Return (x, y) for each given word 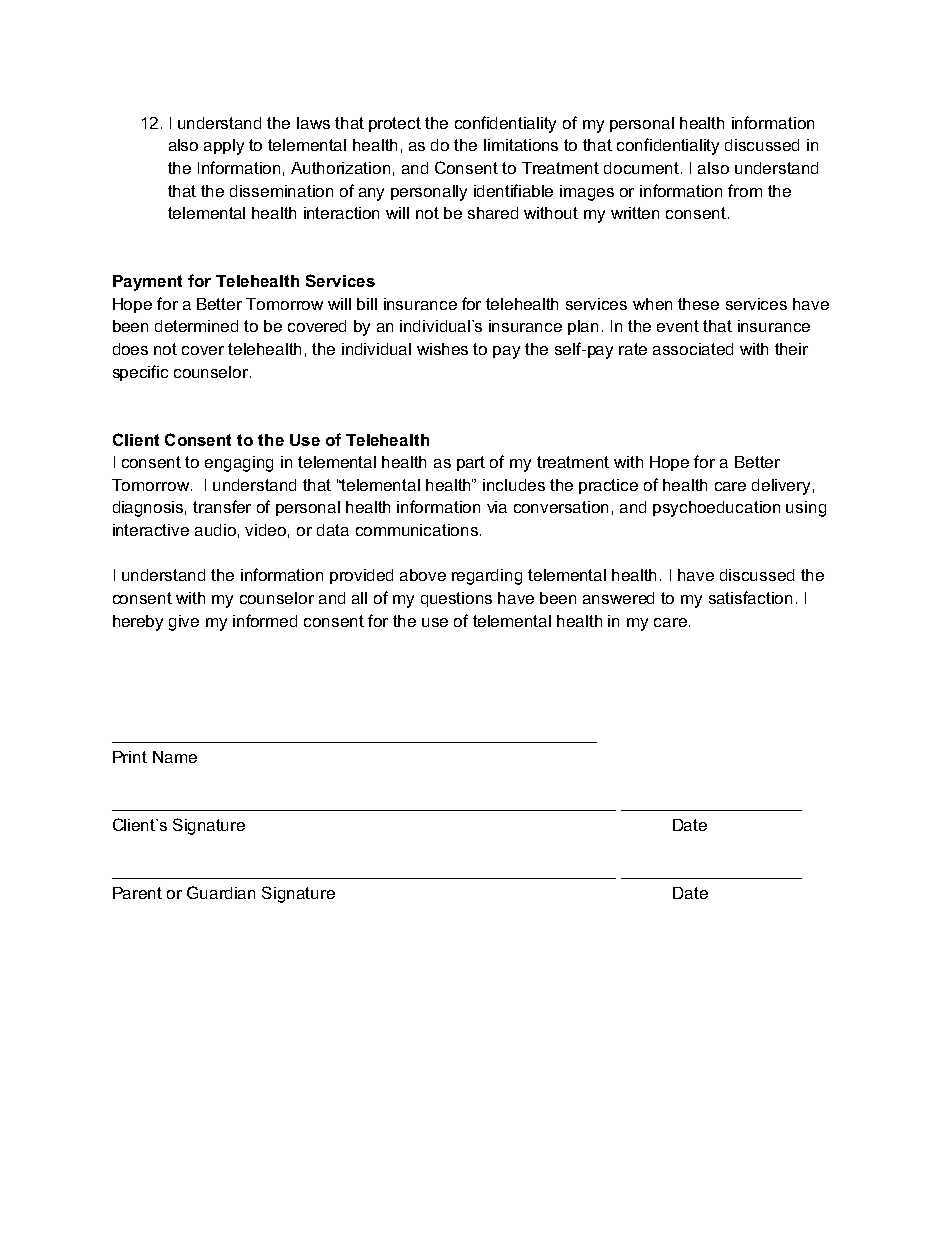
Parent (137, 893)
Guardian (221, 892)
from (745, 190)
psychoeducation (716, 509)
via (497, 507)
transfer (222, 506)
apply (224, 147)
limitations (521, 145)
